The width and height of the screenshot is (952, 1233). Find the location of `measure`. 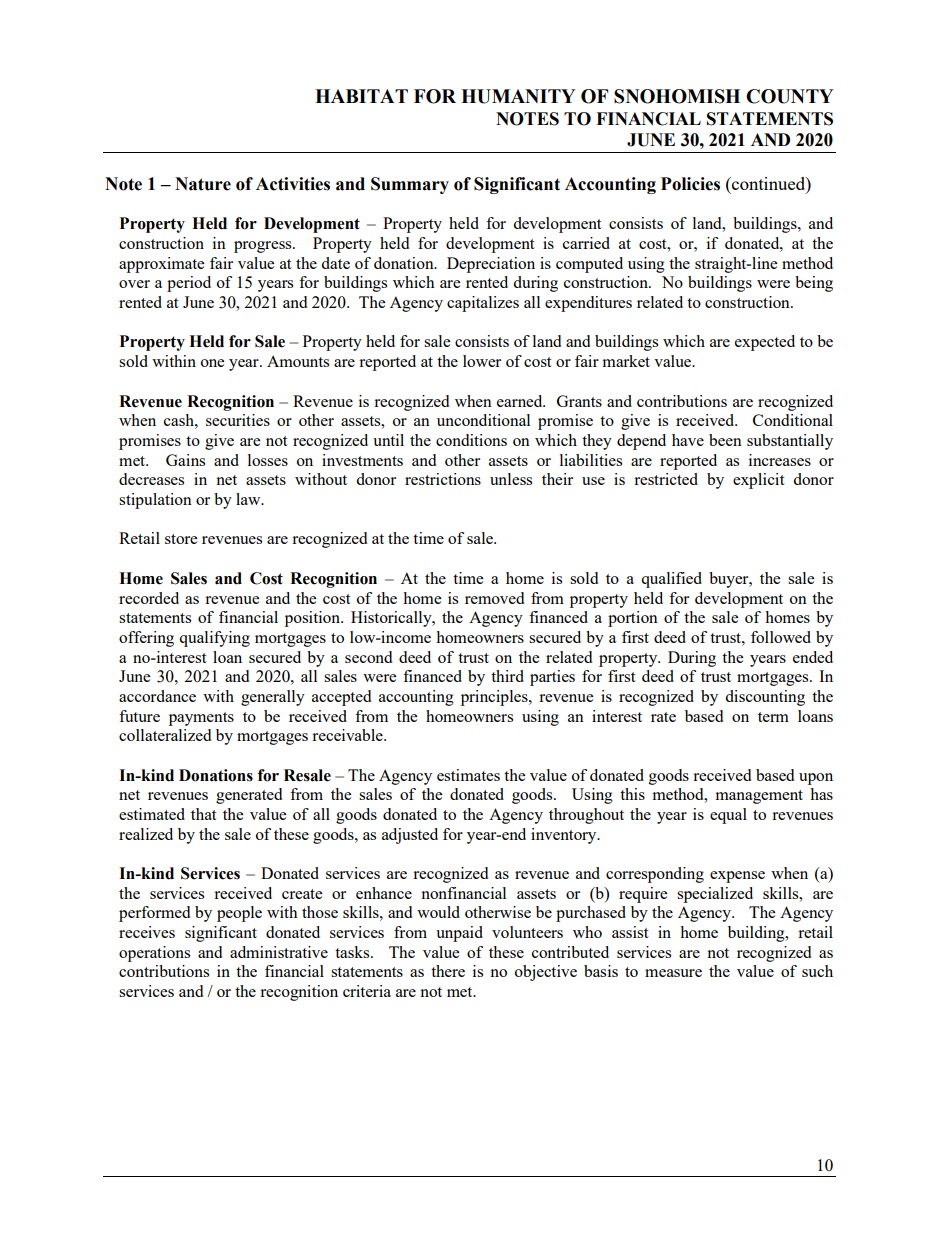

measure is located at coordinates (673, 973).
